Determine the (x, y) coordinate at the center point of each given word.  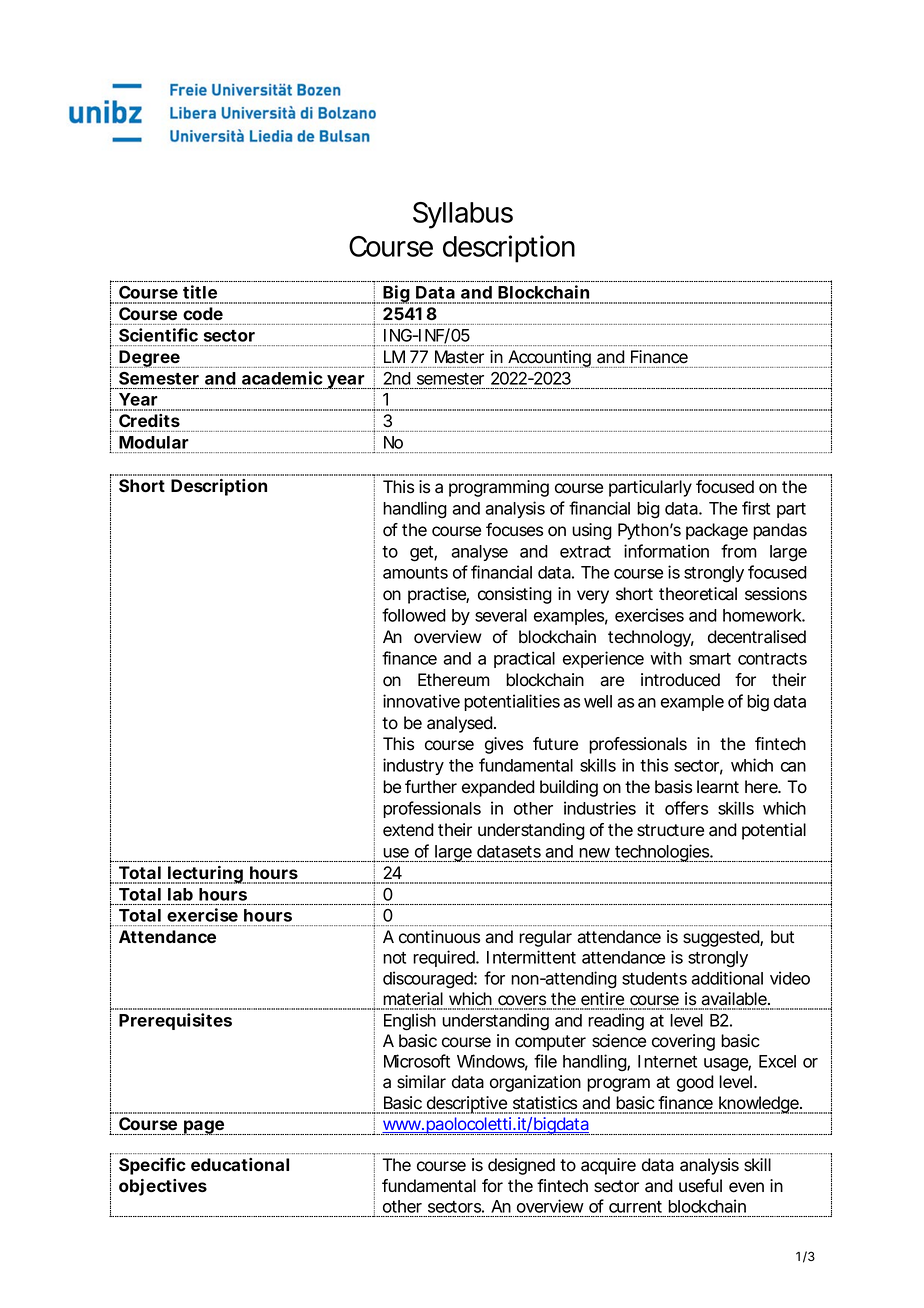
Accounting (549, 359)
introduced (680, 680)
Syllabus (463, 215)
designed (521, 1166)
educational (240, 1164)
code (203, 313)
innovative (421, 701)
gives (504, 745)
